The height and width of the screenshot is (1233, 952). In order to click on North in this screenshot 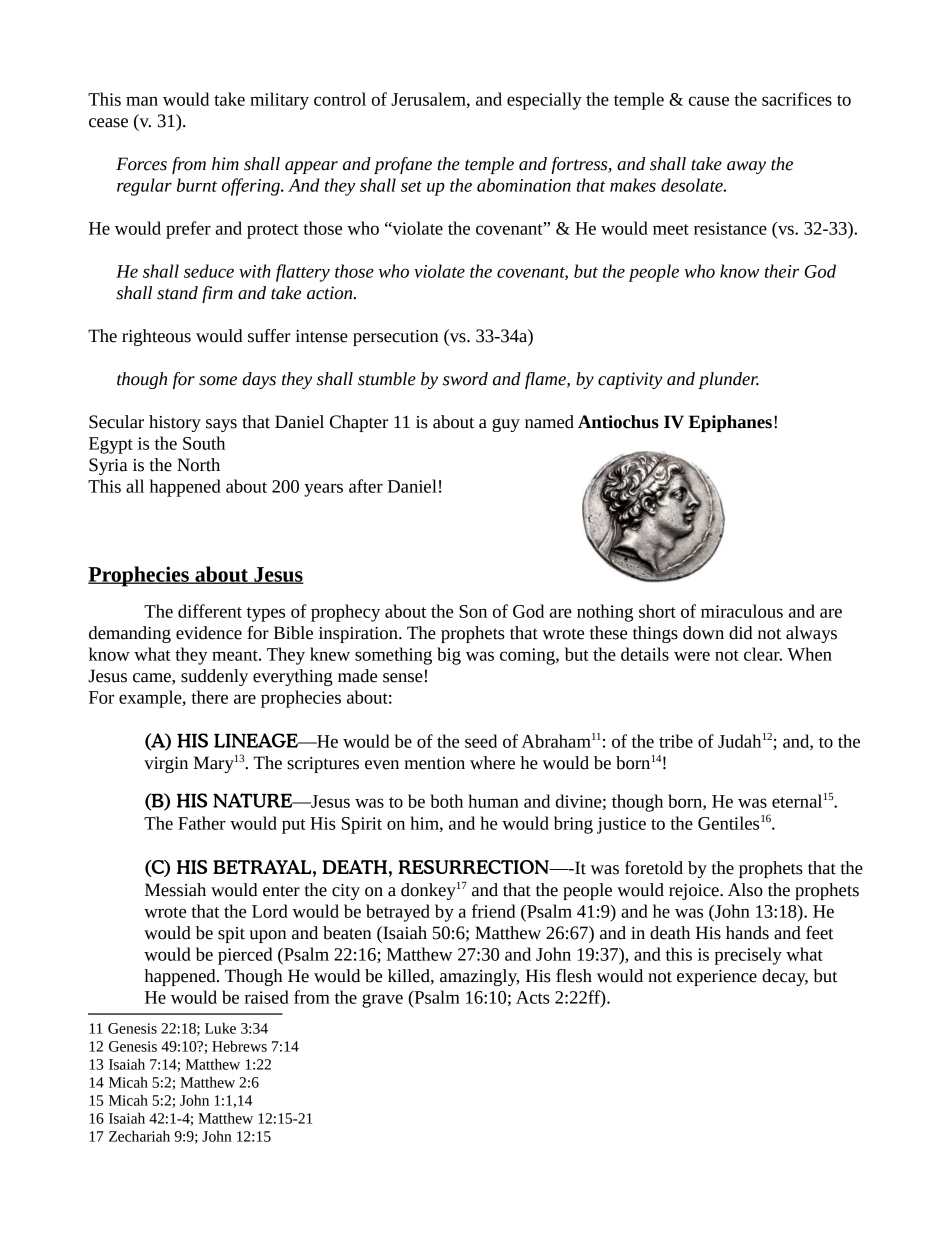, I will do `click(198, 465)`.
